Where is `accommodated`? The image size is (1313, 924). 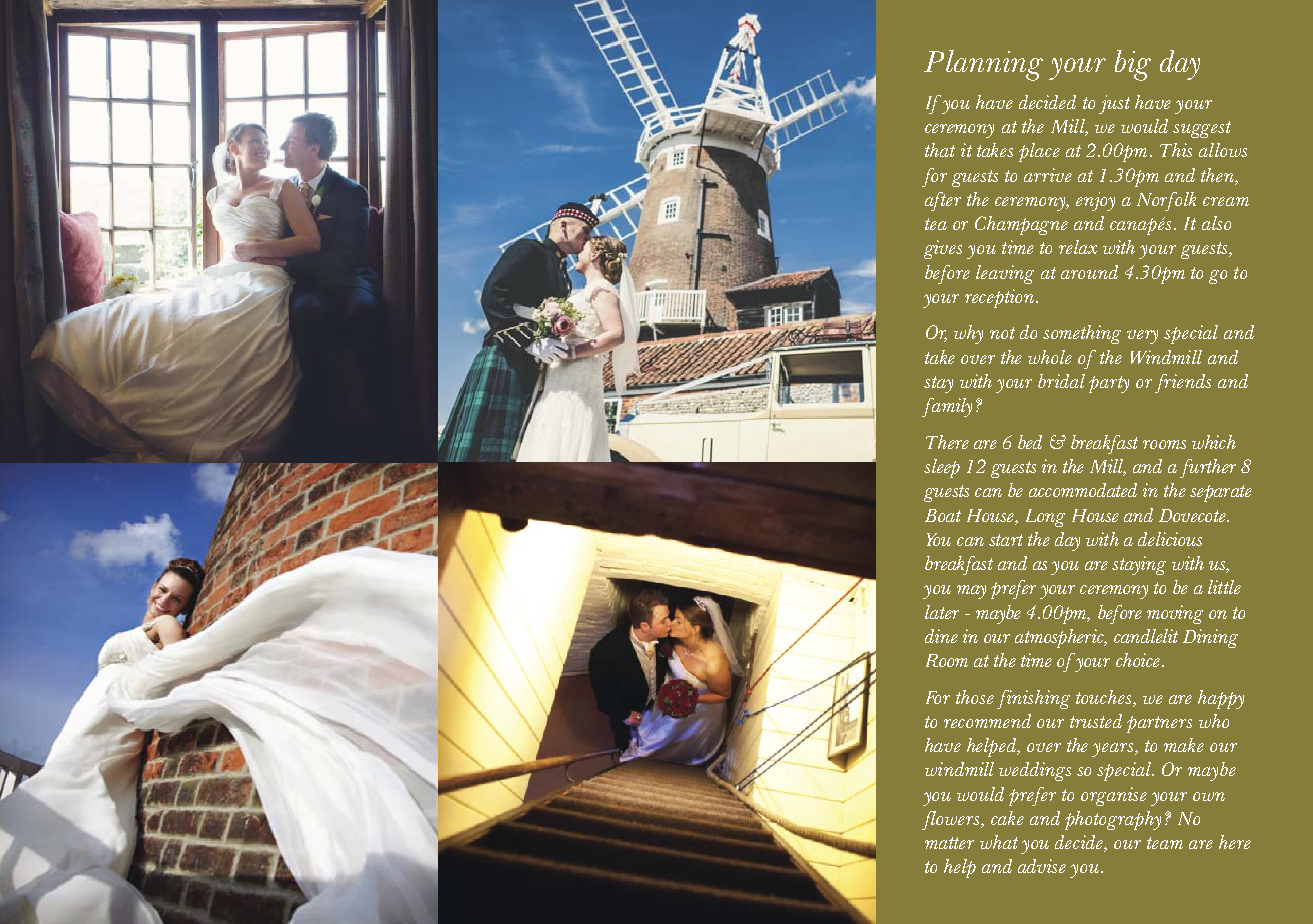 accommodated is located at coordinates (1083, 490).
